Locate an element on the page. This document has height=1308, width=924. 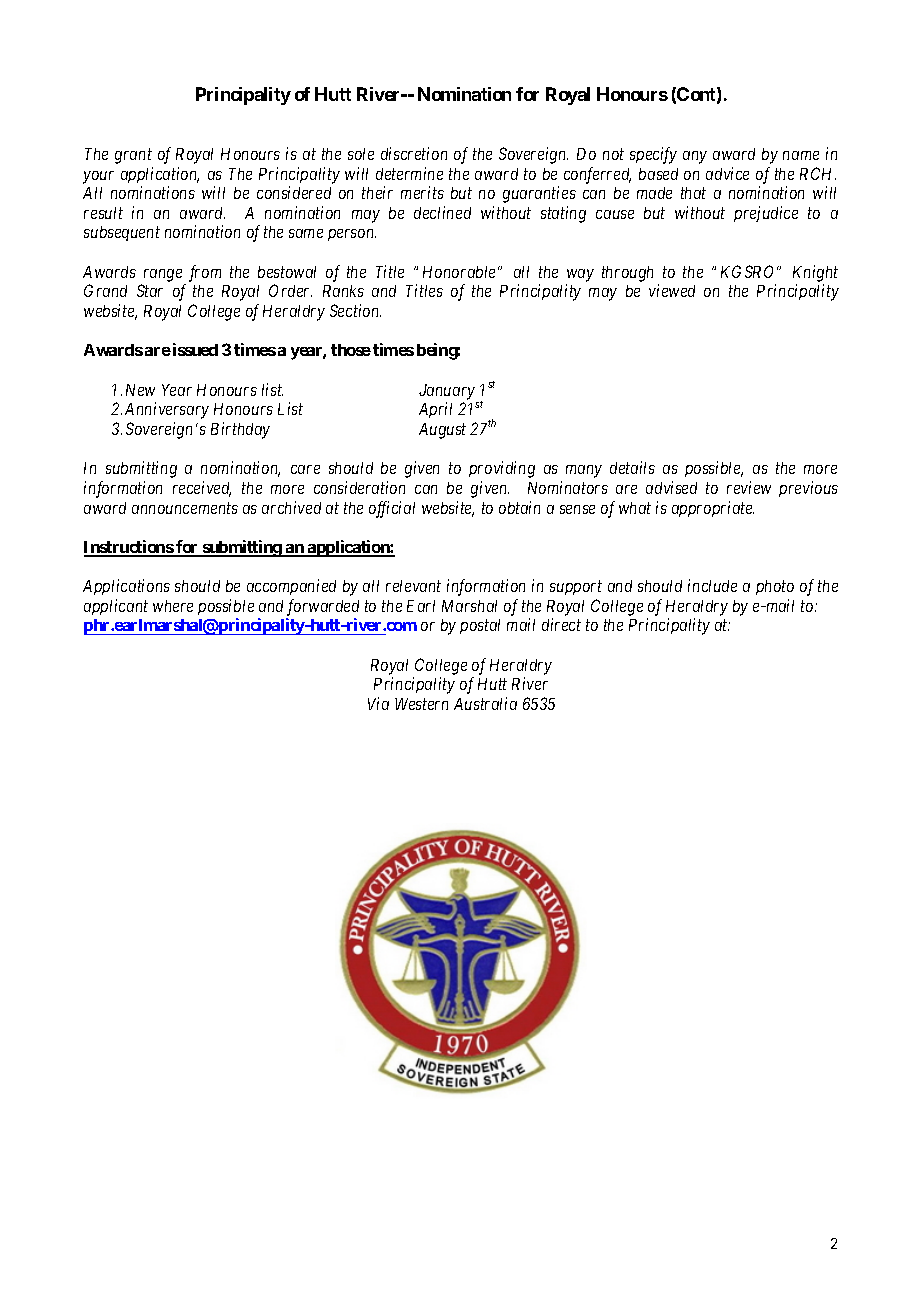
range is located at coordinates (163, 275).
